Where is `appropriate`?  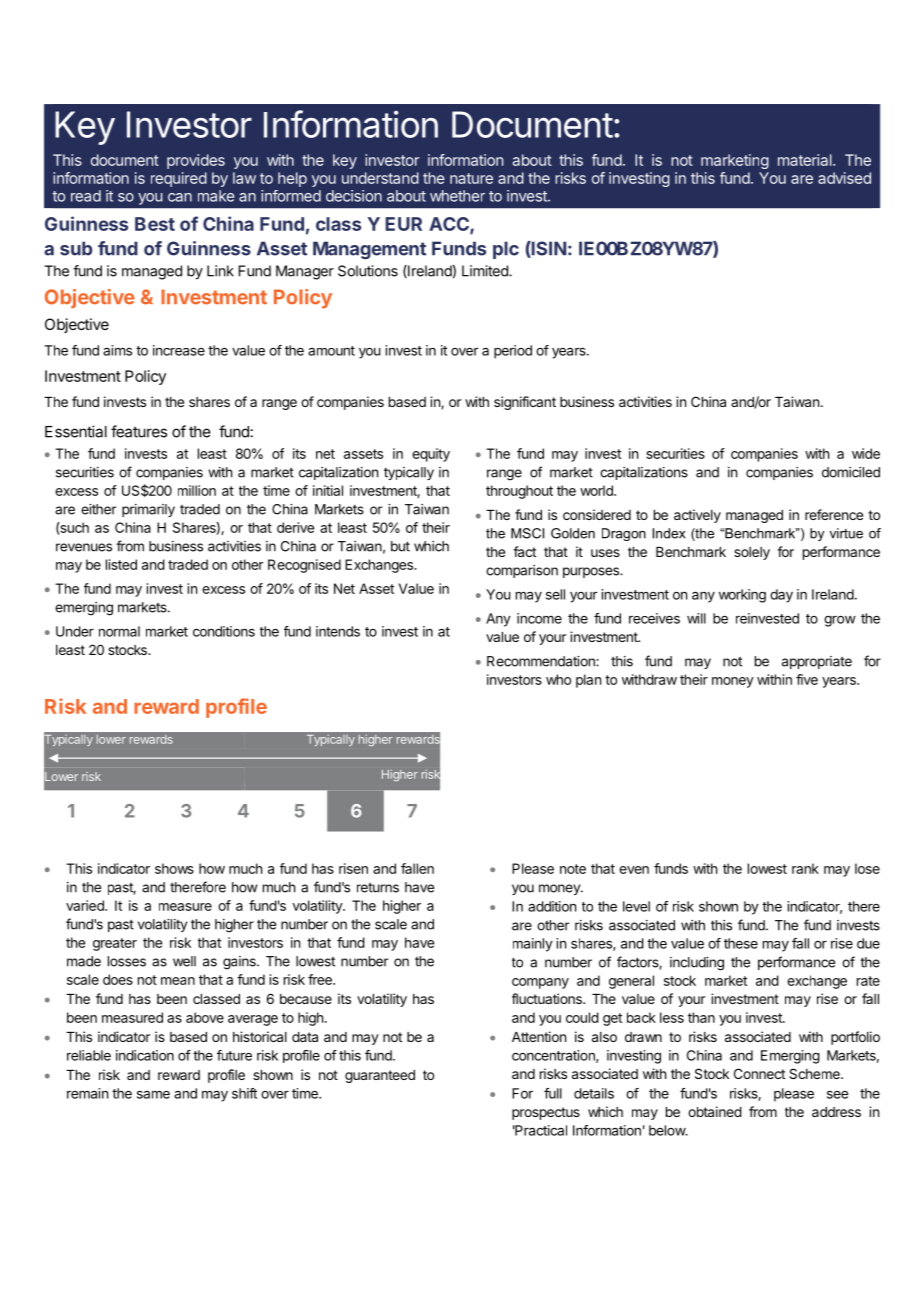
appropriate is located at coordinates (817, 662).
